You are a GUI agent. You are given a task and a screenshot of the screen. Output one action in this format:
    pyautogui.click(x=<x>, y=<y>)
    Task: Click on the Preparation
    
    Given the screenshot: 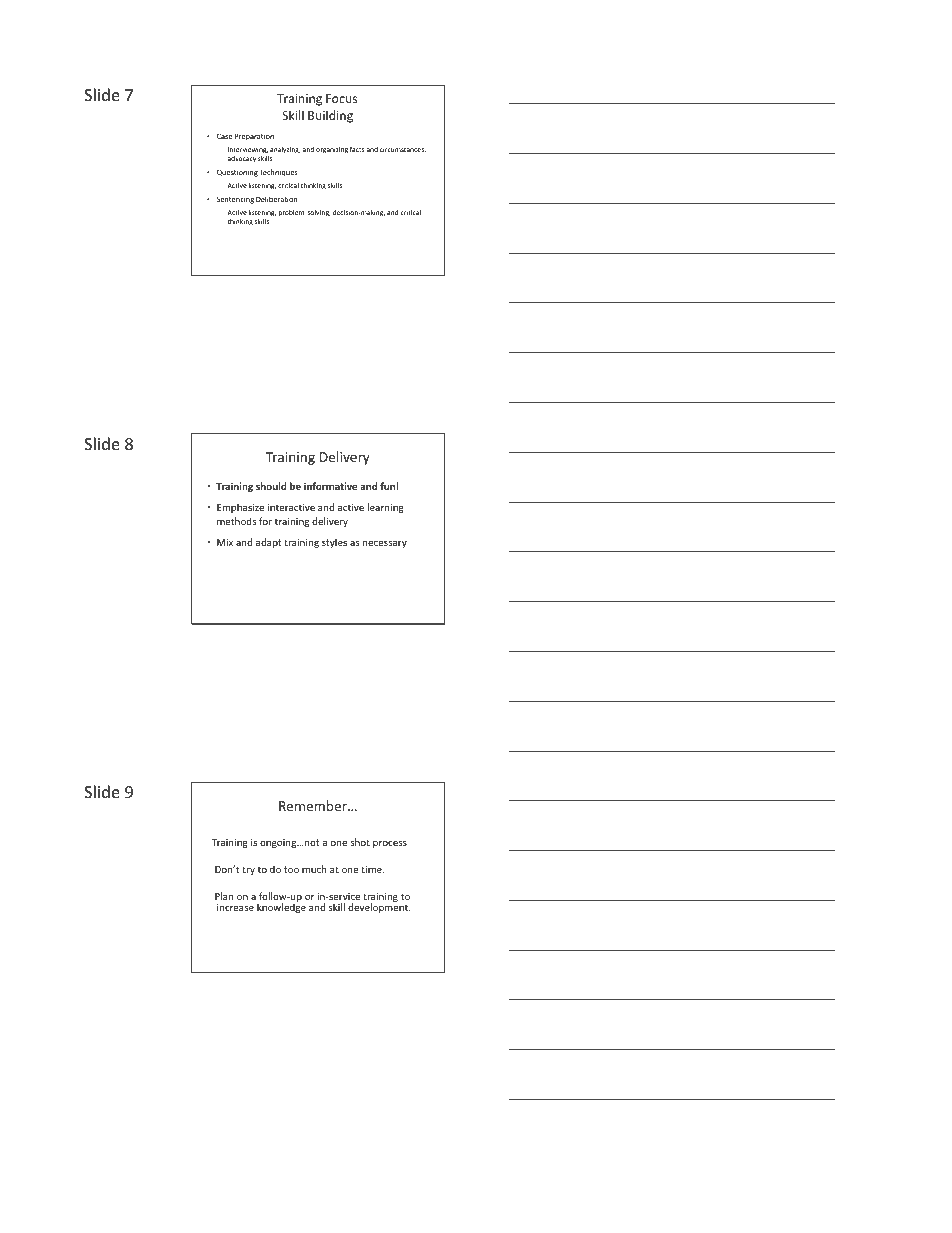 What is the action you would take?
    pyautogui.click(x=254, y=137)
